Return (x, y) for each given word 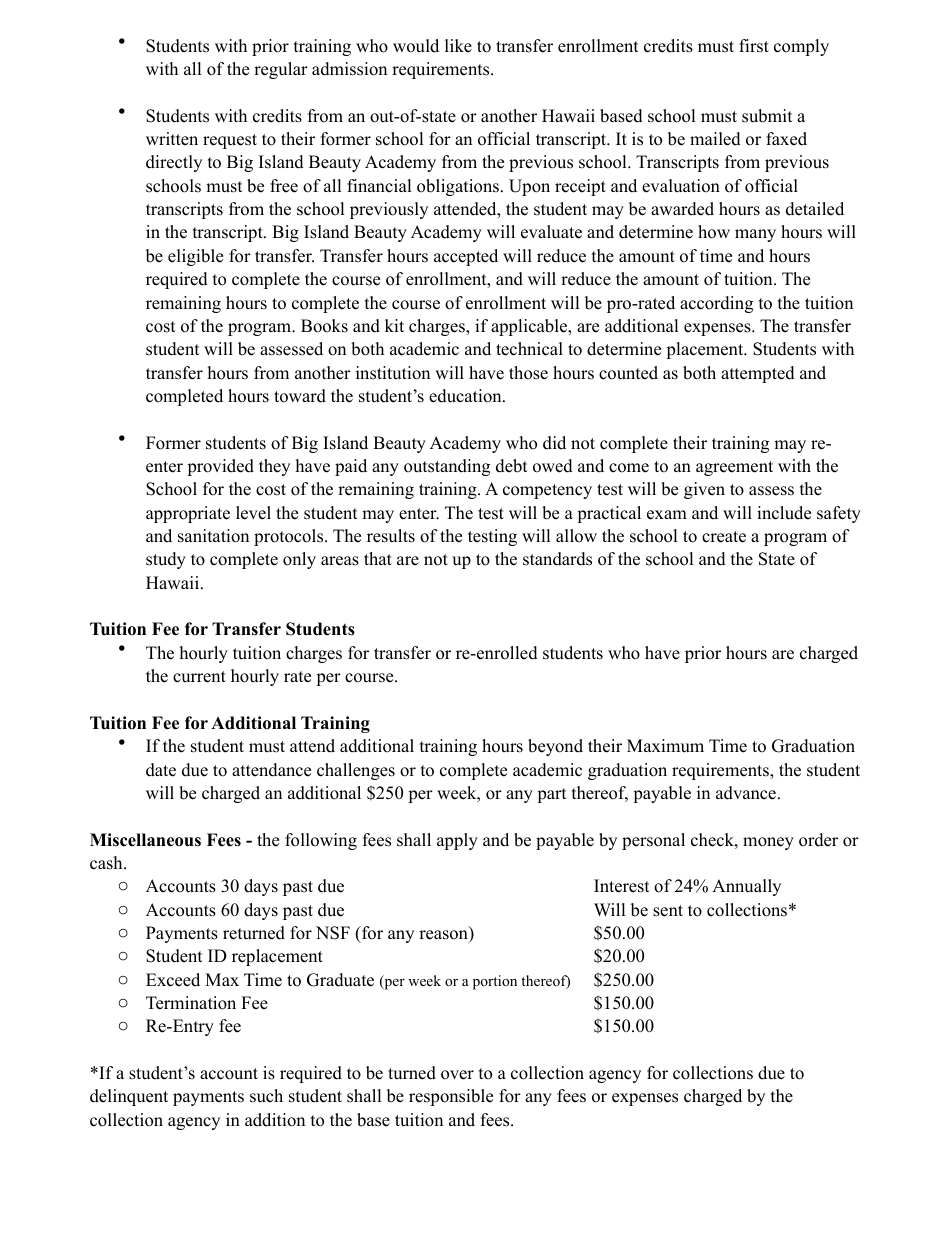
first (754, 46)
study (166, 560)
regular (281, 70)
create (724, 537)
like (458, 46)
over (457, 1075)
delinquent (129, 1097)
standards (557, 559)
